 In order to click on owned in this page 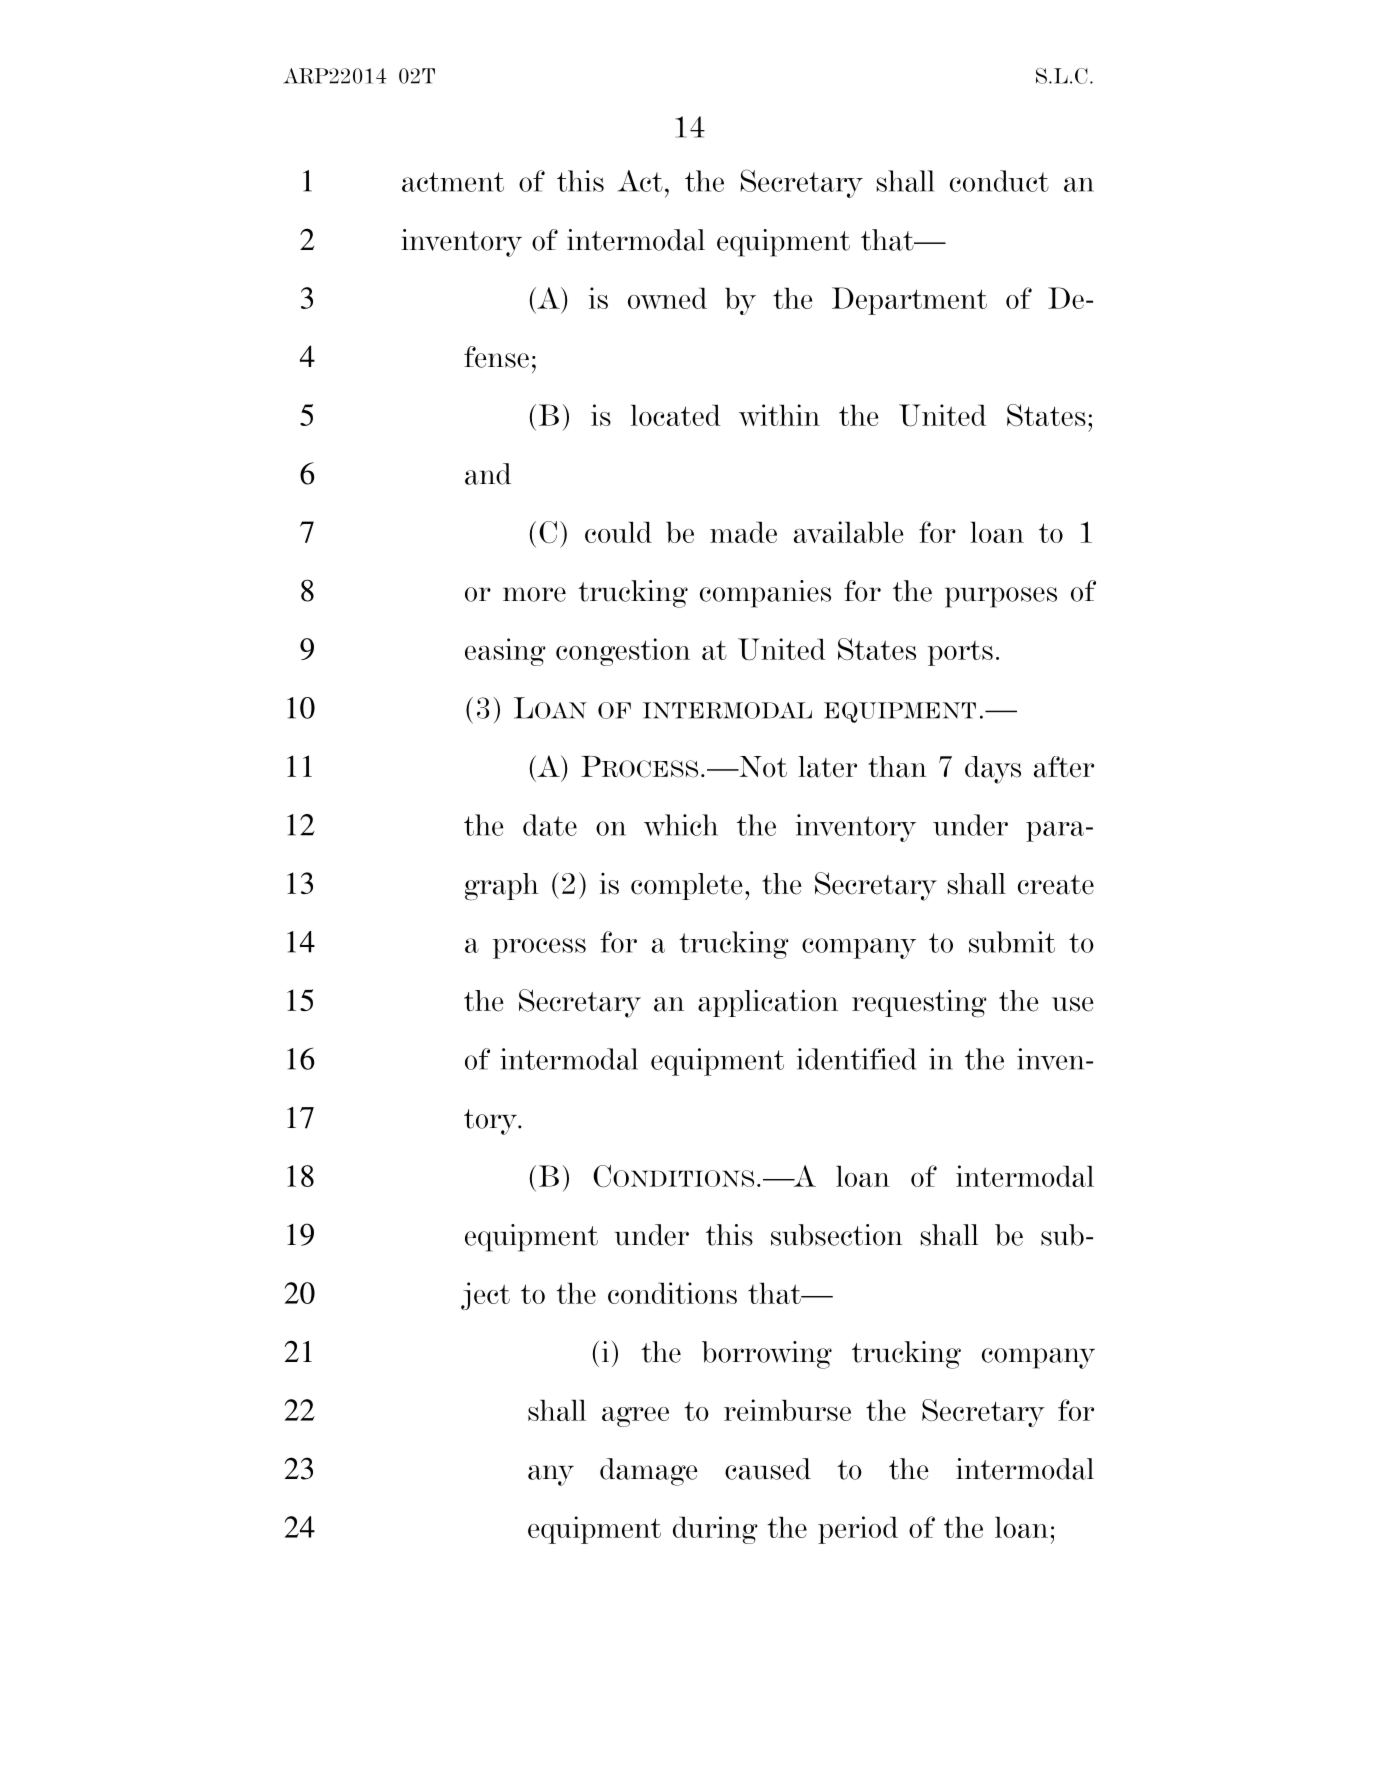, I will do `click(667, 298)`.
